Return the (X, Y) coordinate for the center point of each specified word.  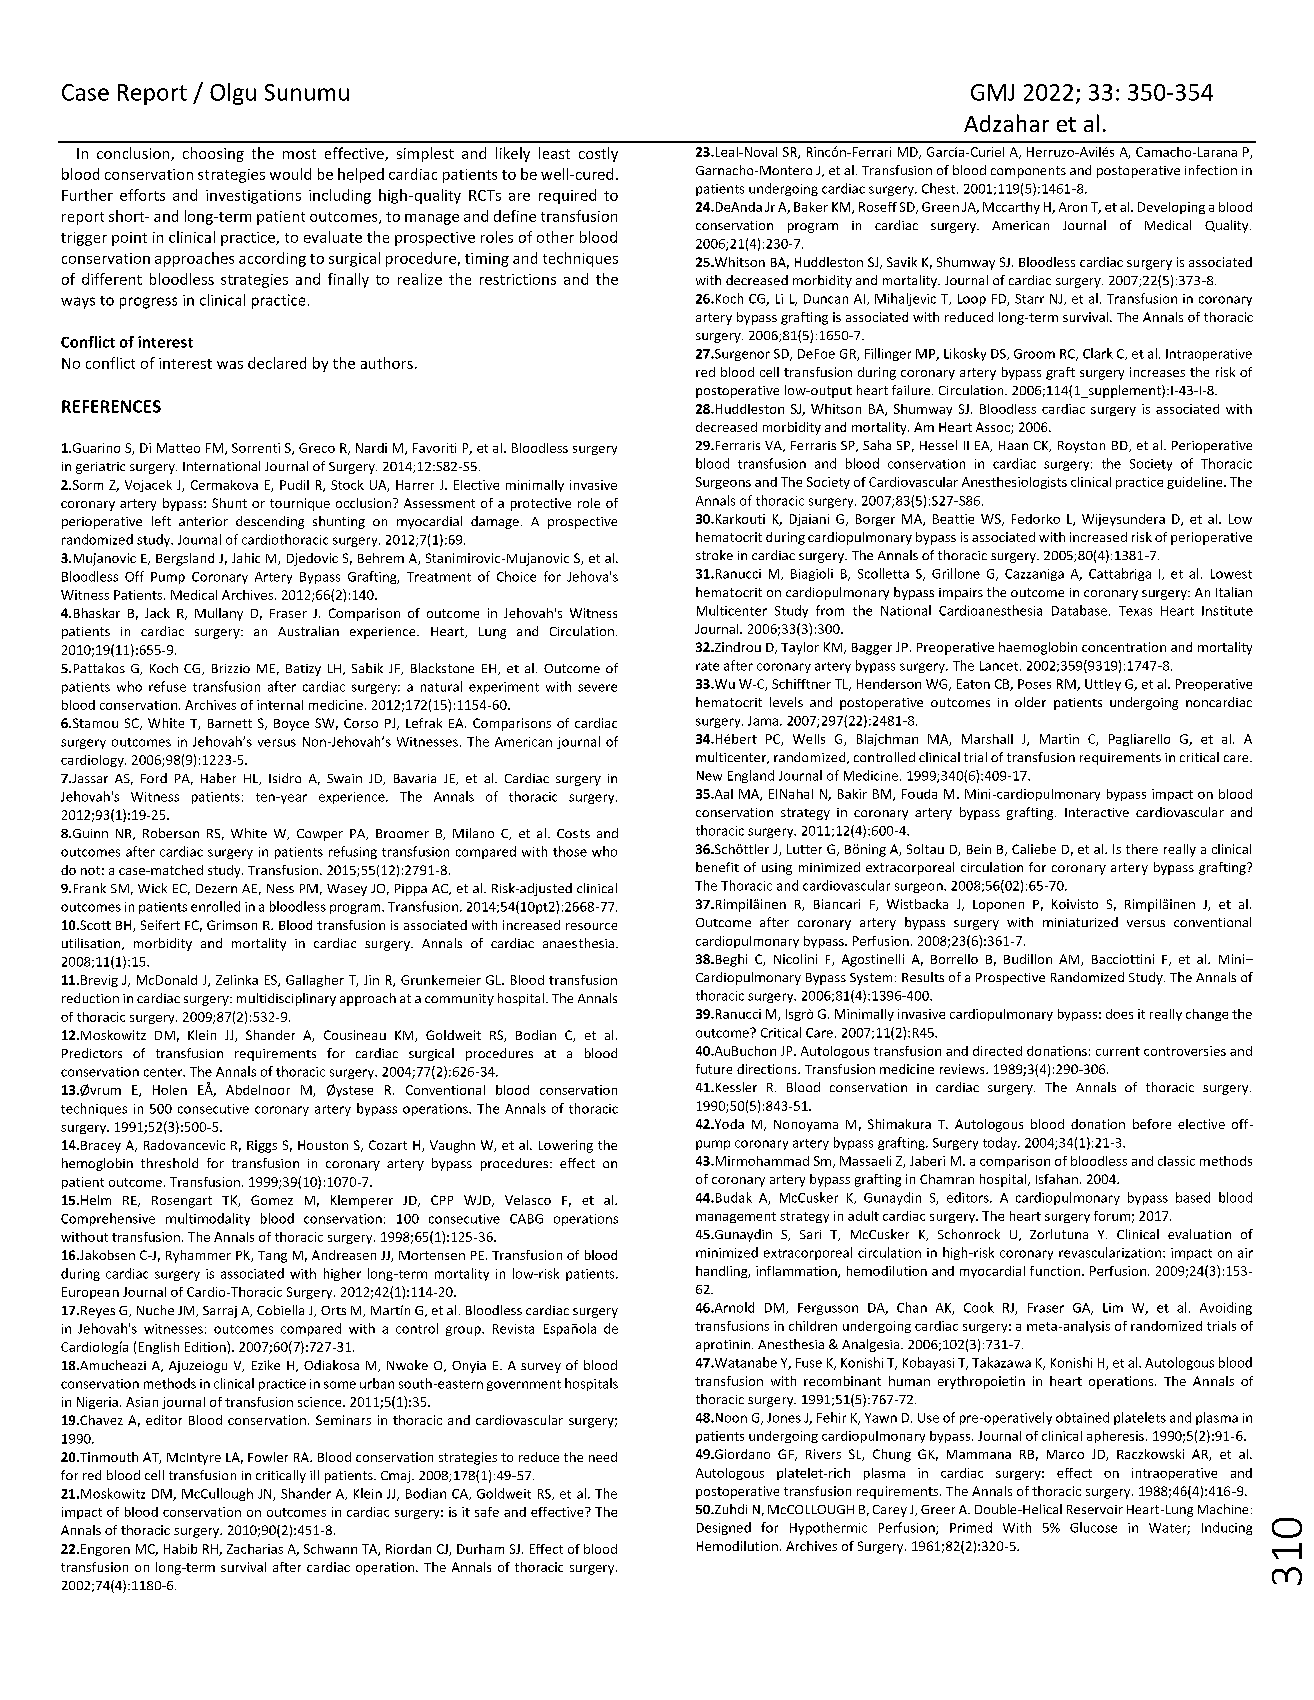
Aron (1073, 207)
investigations (253, 197)
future (714, 1069)
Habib (180, 1549)
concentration (1124, 647)
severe (597, 688)
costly (598, 154)
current (1118, 1051)
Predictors (92, 1053)
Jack (157, 613)
